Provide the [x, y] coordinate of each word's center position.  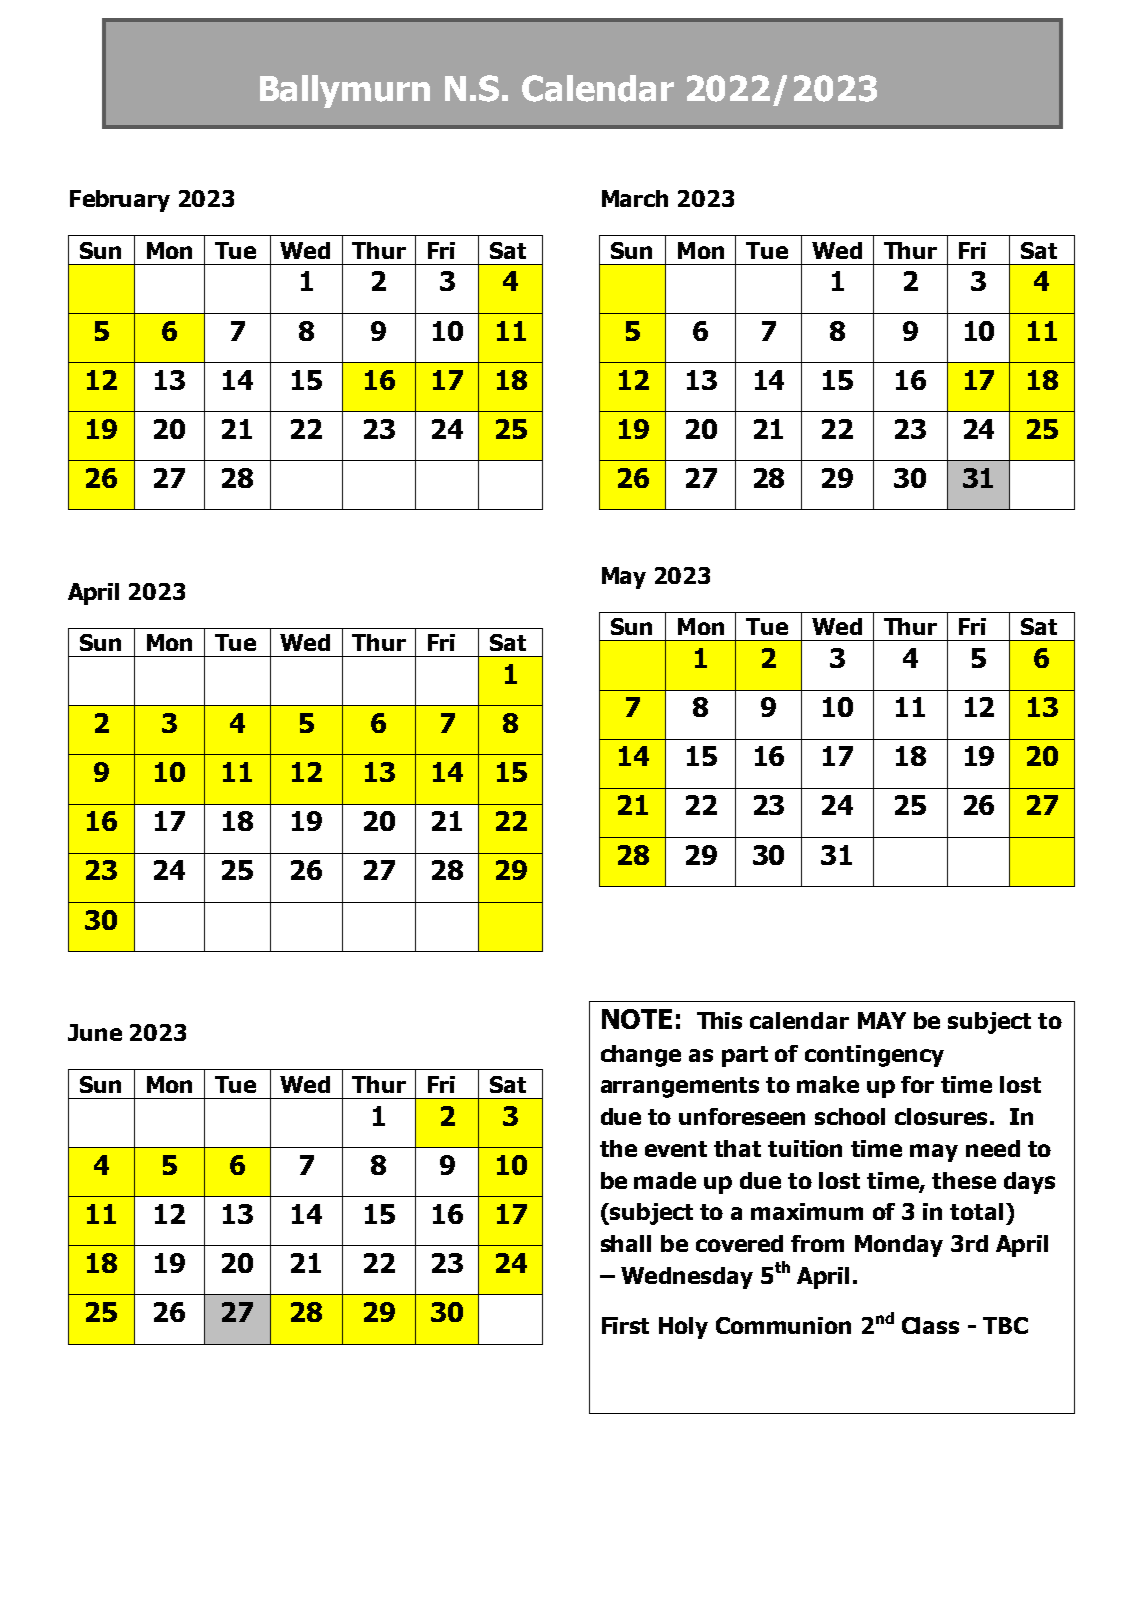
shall [626, 1243]
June [95, 1032]
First [625, 1325]
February [120, 201]
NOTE [637, 1019]
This [719, 1020]
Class [930, 1325]
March [635, 198]
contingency [874, 1056]
